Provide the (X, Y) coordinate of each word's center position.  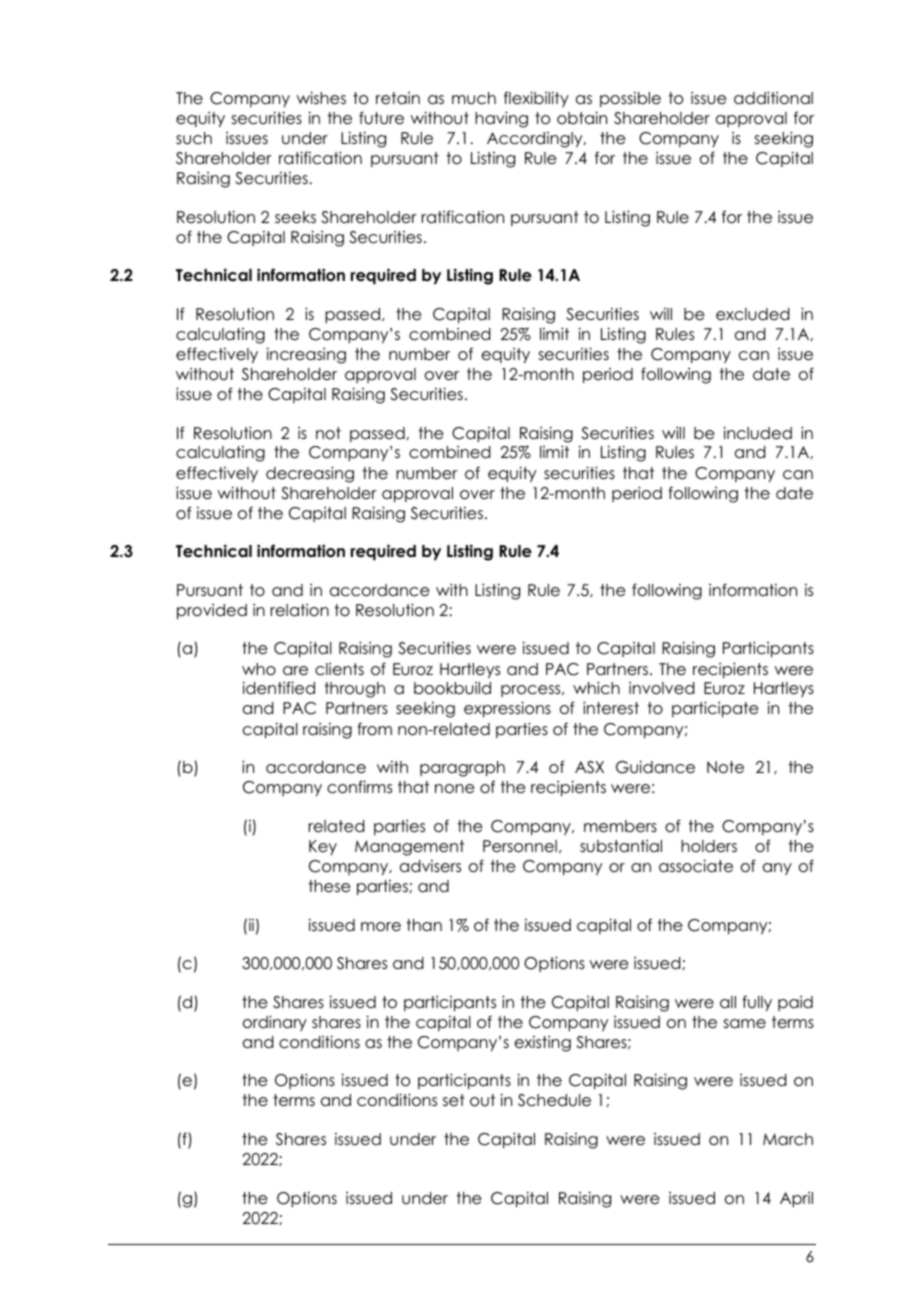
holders (709, 846)
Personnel (520, 846)
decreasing (310, 474)
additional (773, 98)
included (757, 433)
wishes (321, 97)
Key (323, 847)
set (454, 1100)
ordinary (275, 1023)
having (501, 119)
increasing (306, 355)
